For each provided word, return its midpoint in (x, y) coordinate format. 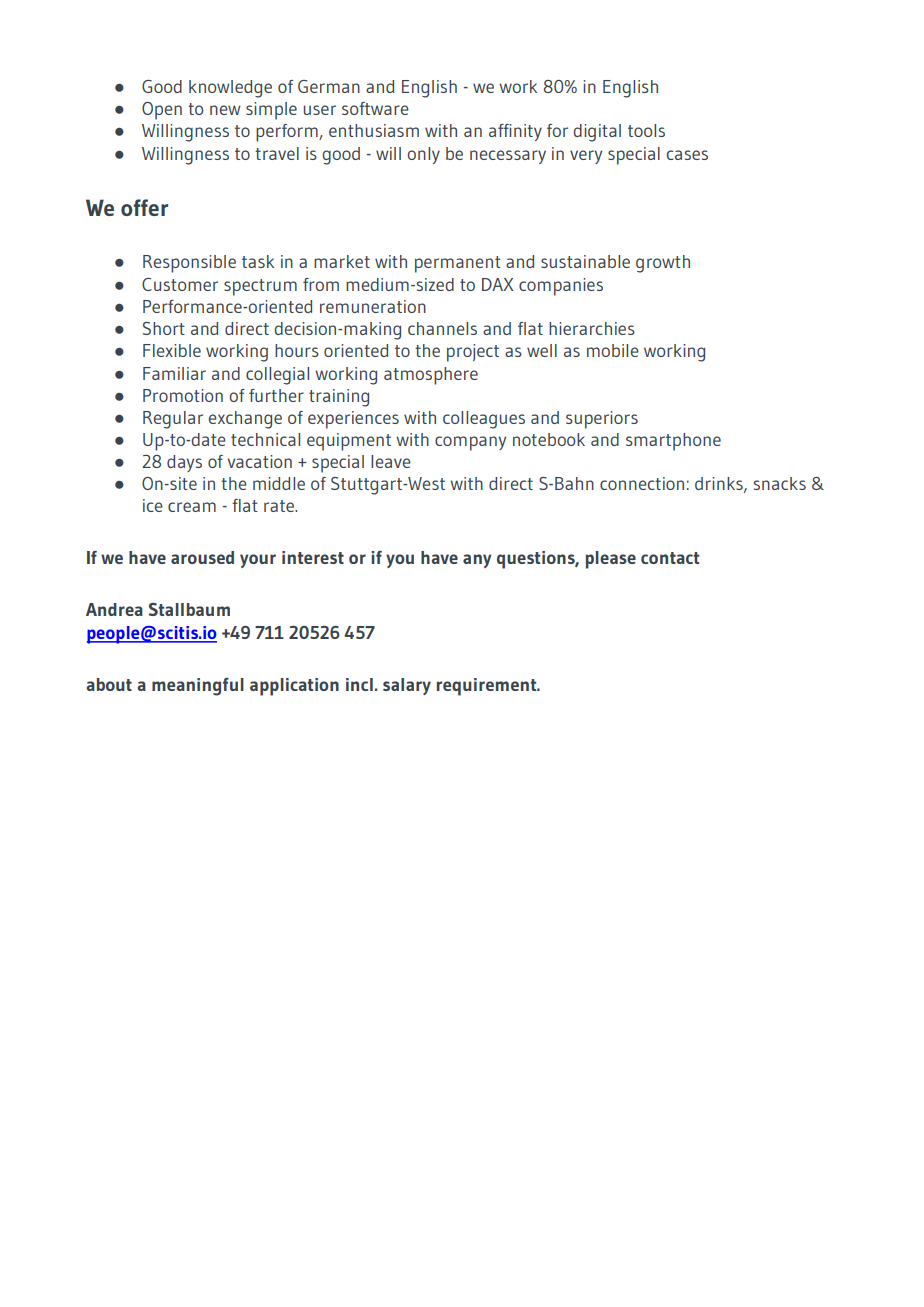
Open (162, 111)
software (375, 108)
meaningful (198, 687)
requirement (488, 687)
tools (646, 130)
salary (407, 686)
